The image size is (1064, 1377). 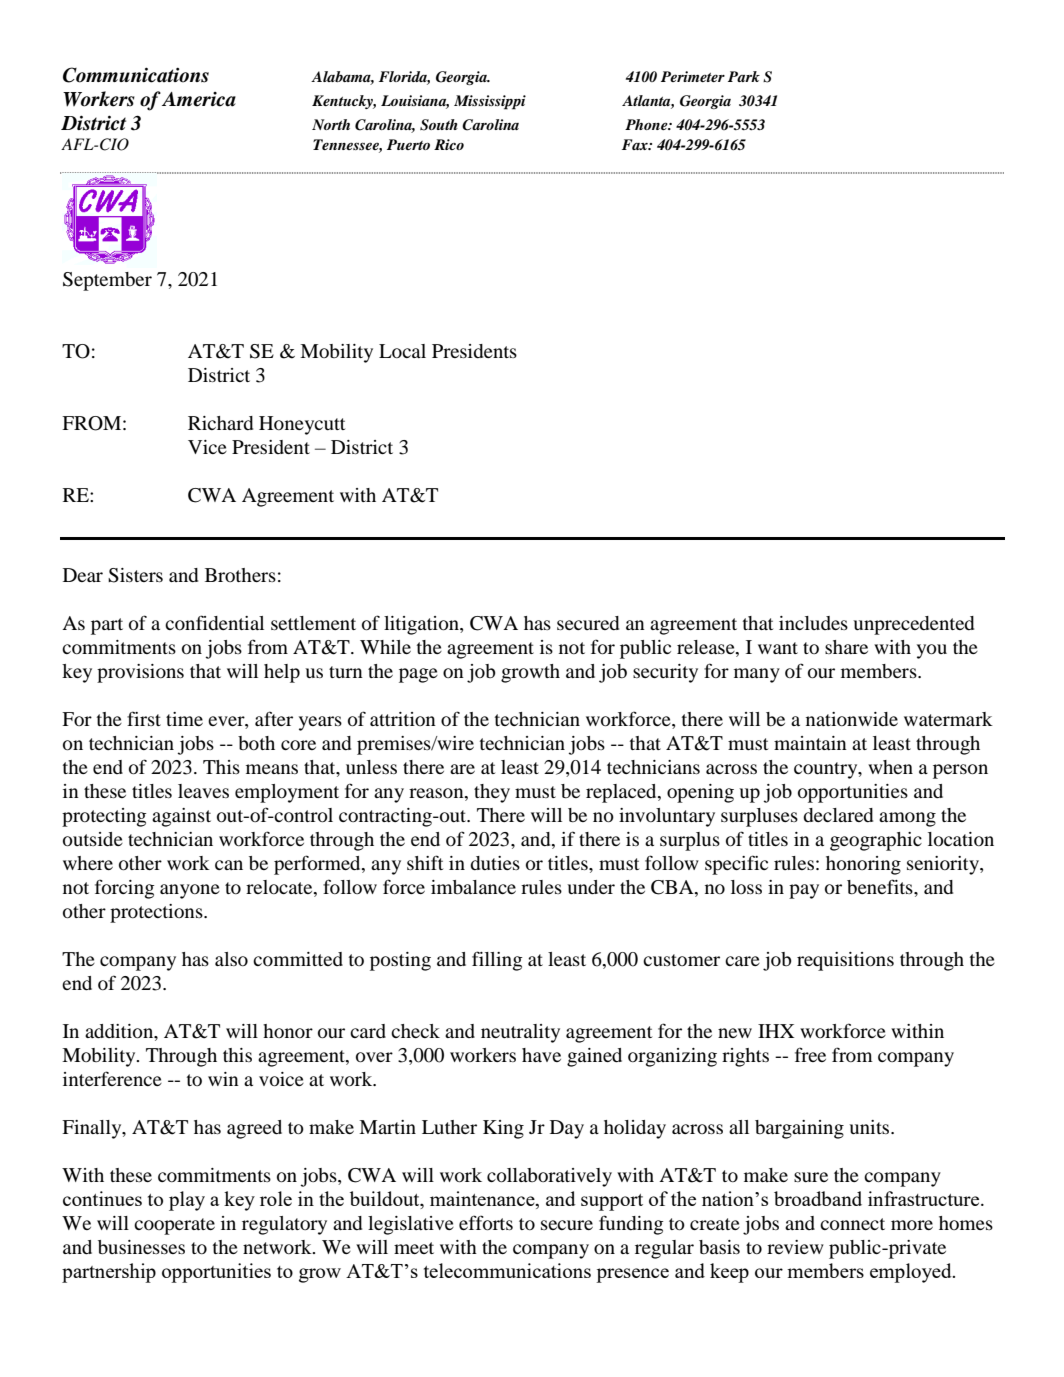 What do you see at coordinates (744, 76) in the page?
I see `Park` at bounding box center [744, 76].
